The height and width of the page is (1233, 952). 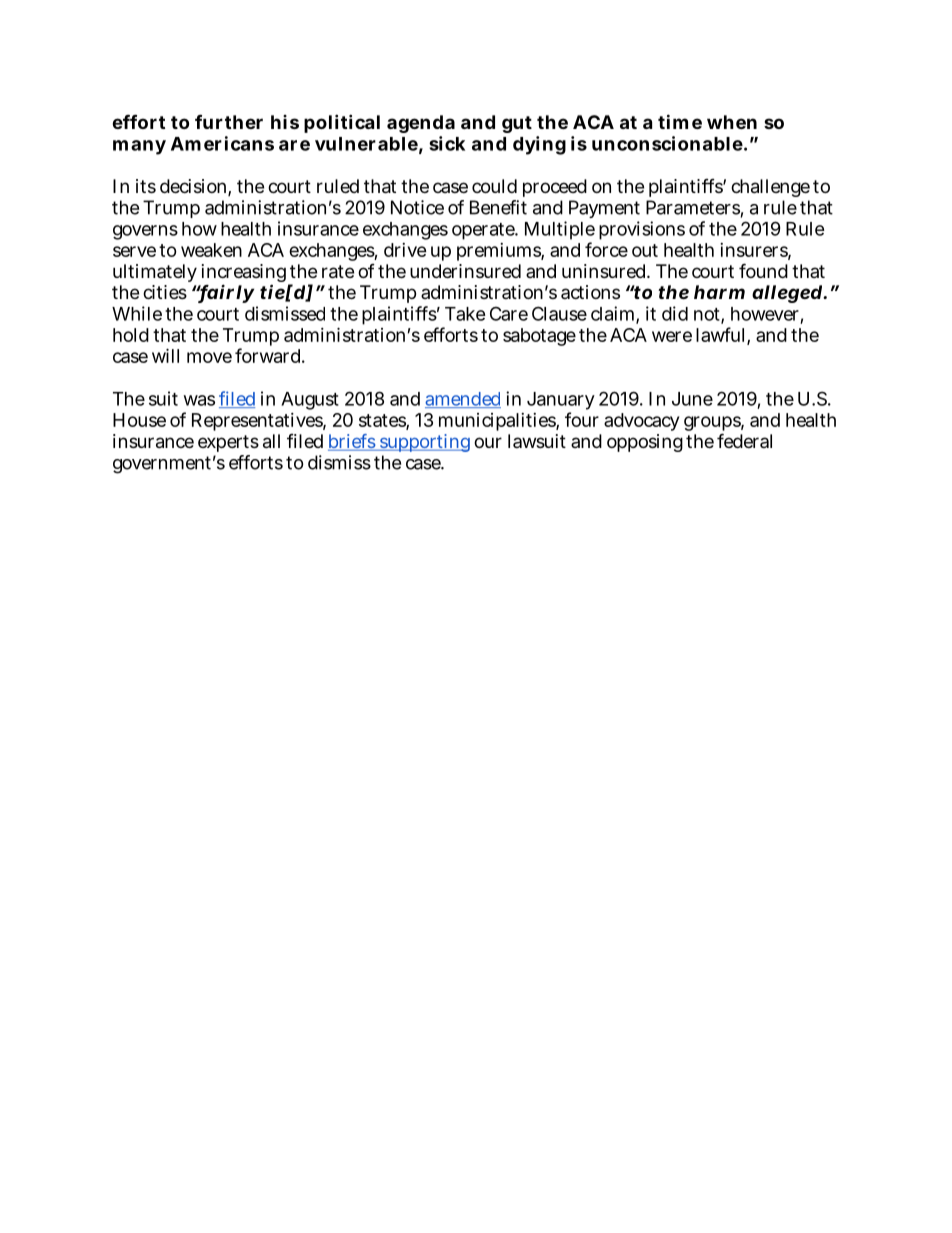 I want to click on agenda, so click(x=421, y=124).
